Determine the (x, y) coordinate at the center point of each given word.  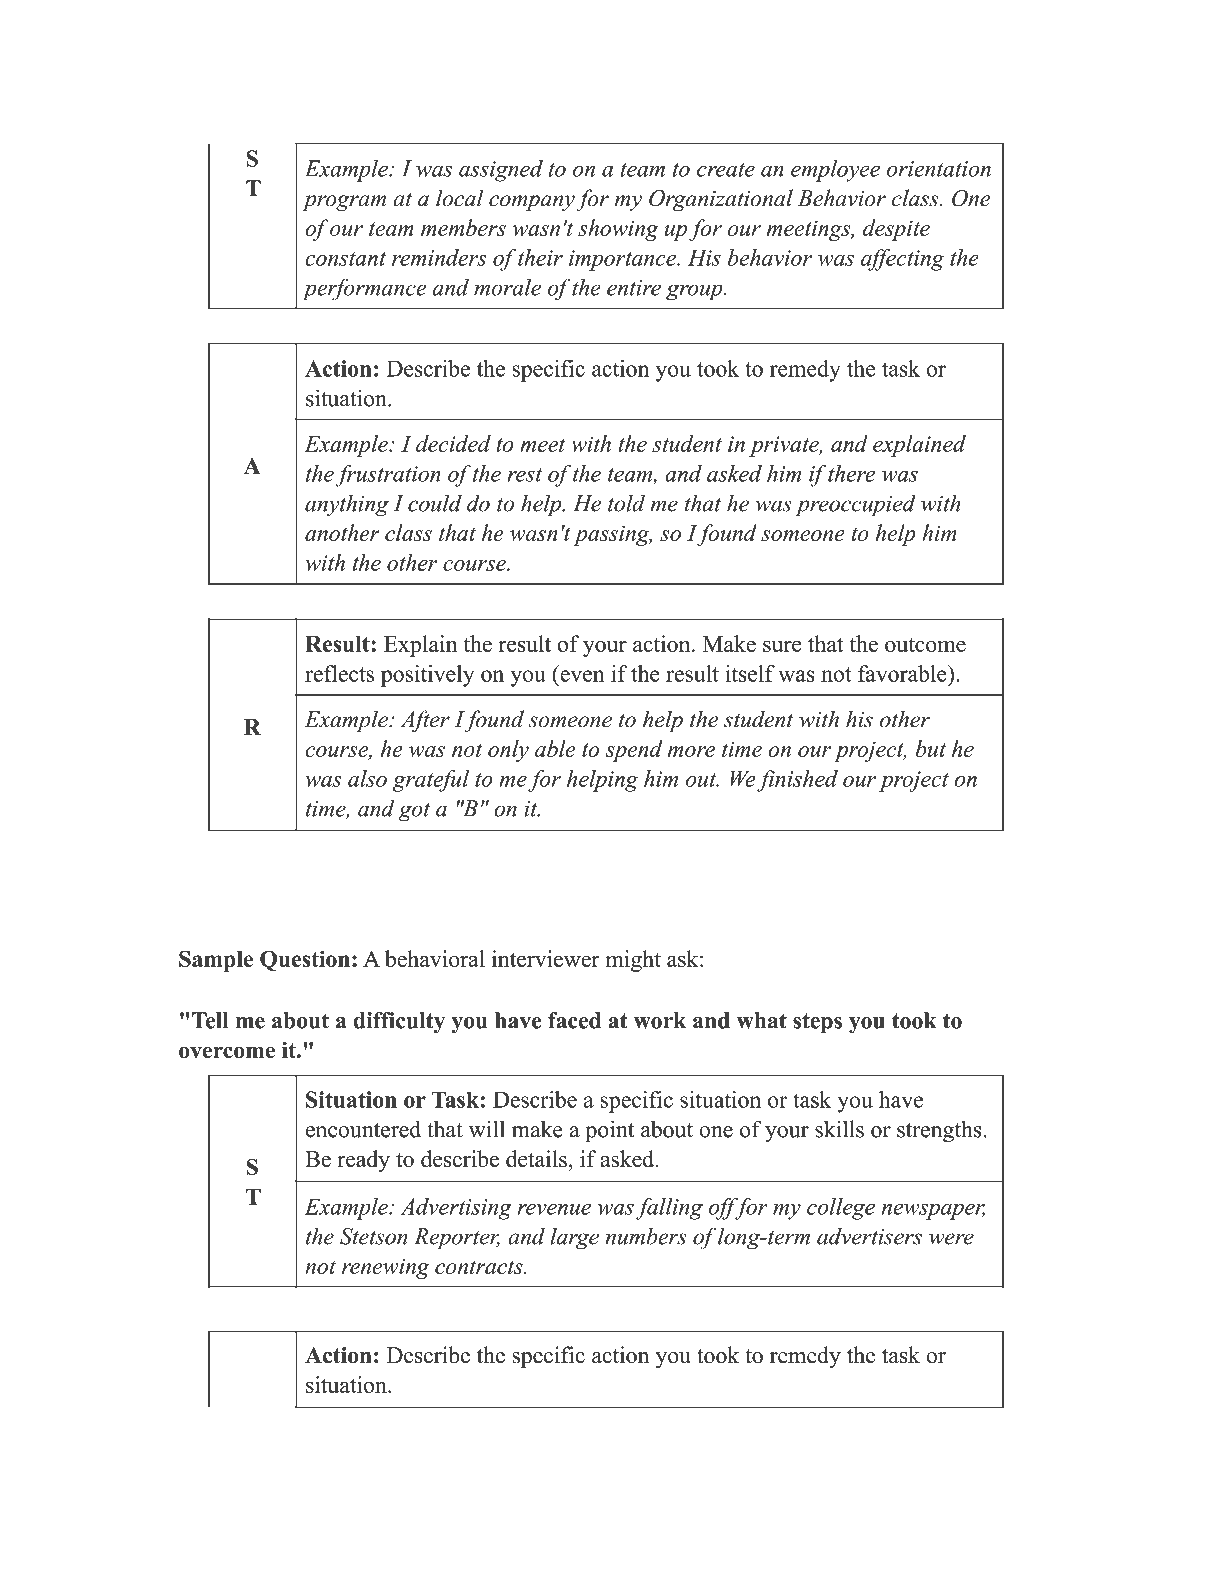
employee (835, 171)
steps (817, 1023)
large (575, 1239)
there (851, 473)
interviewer (546, 958)
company (532, 203)
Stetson (374, 1236)
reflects (339, 673)
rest (524, 475)
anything (347, 506)
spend (634, 751)
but (931, 748)
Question (305, 960)
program (344, 203)
